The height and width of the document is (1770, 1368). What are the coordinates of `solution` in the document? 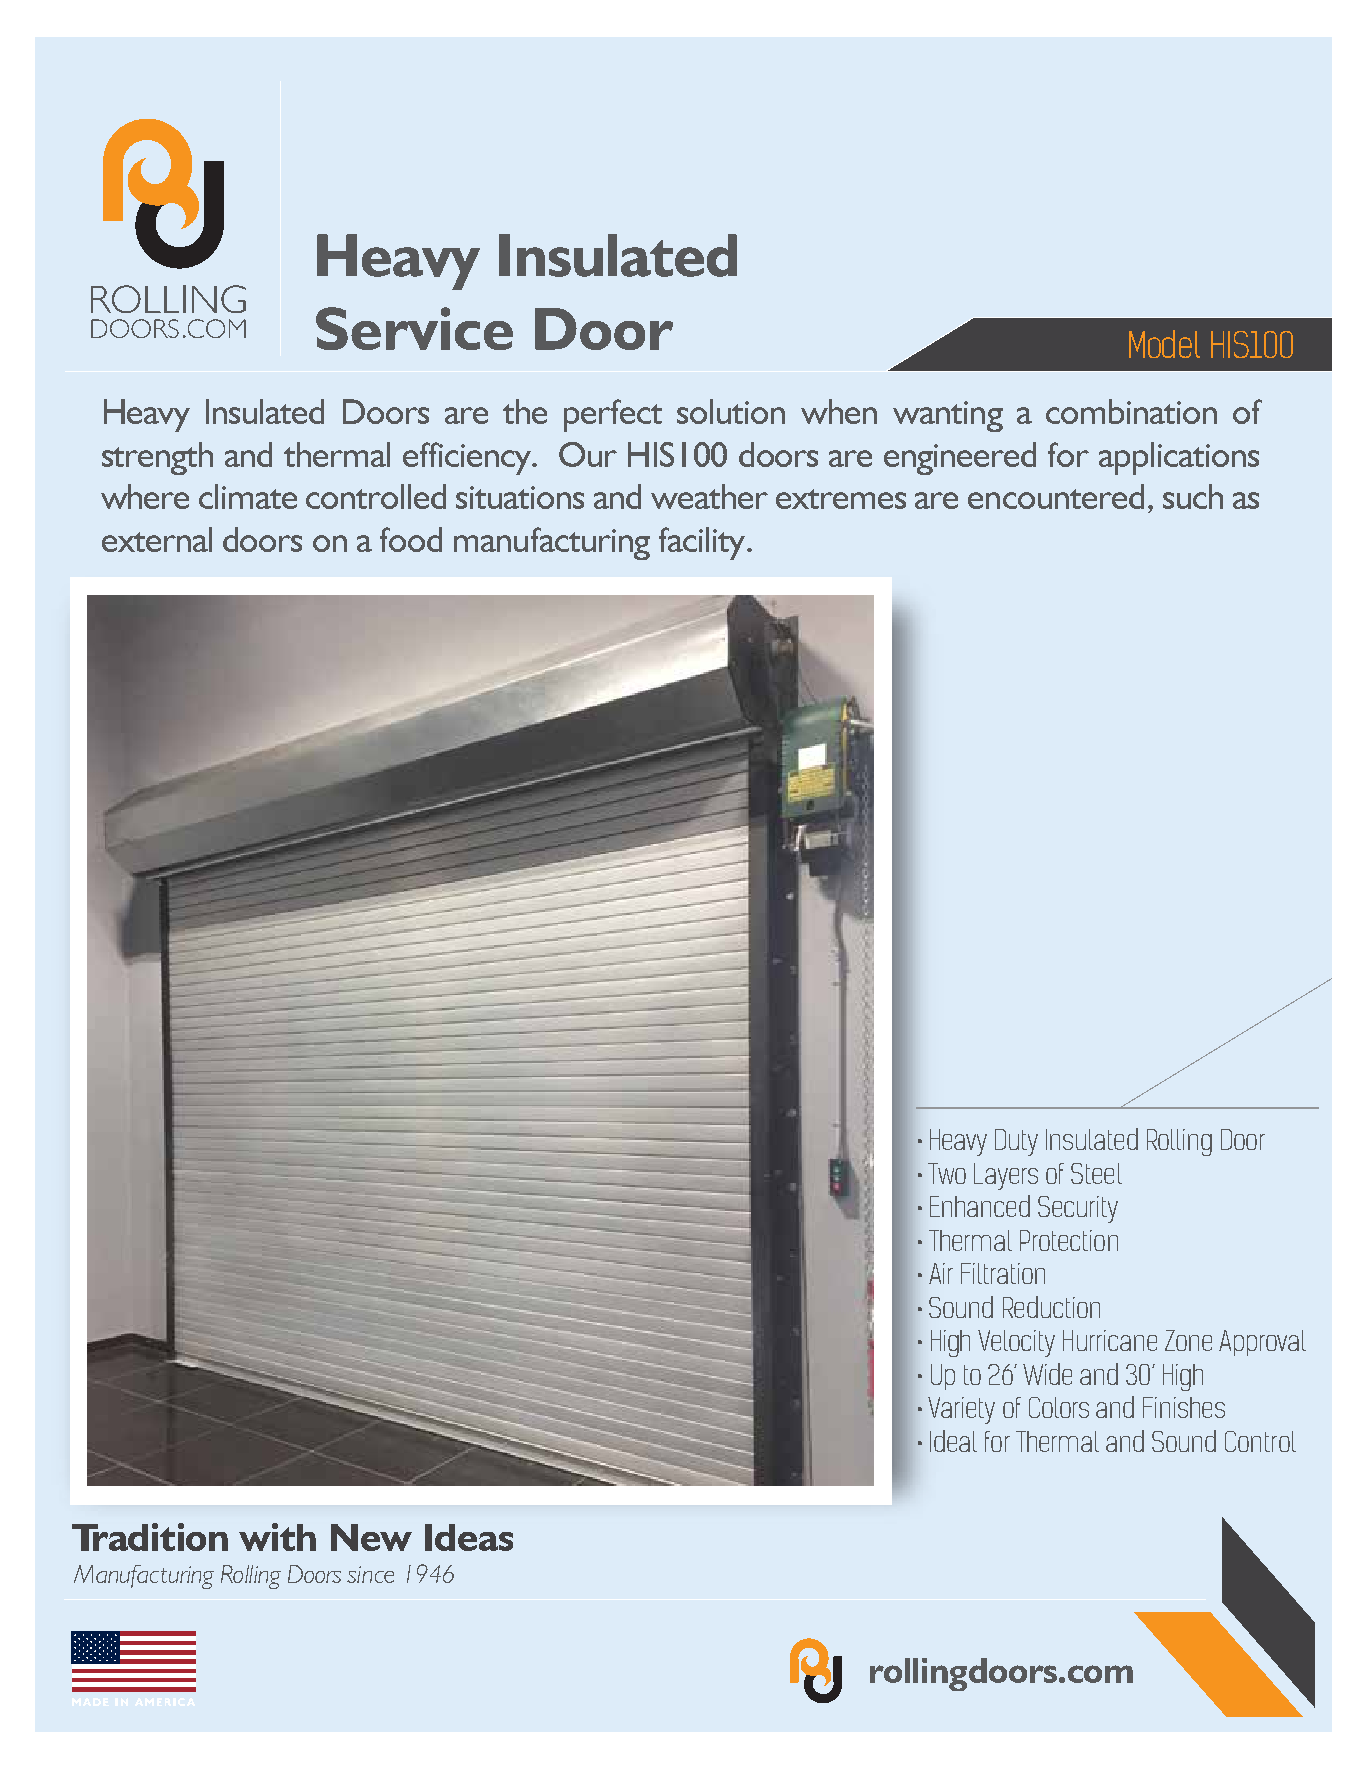 It's located at (731, 411).
